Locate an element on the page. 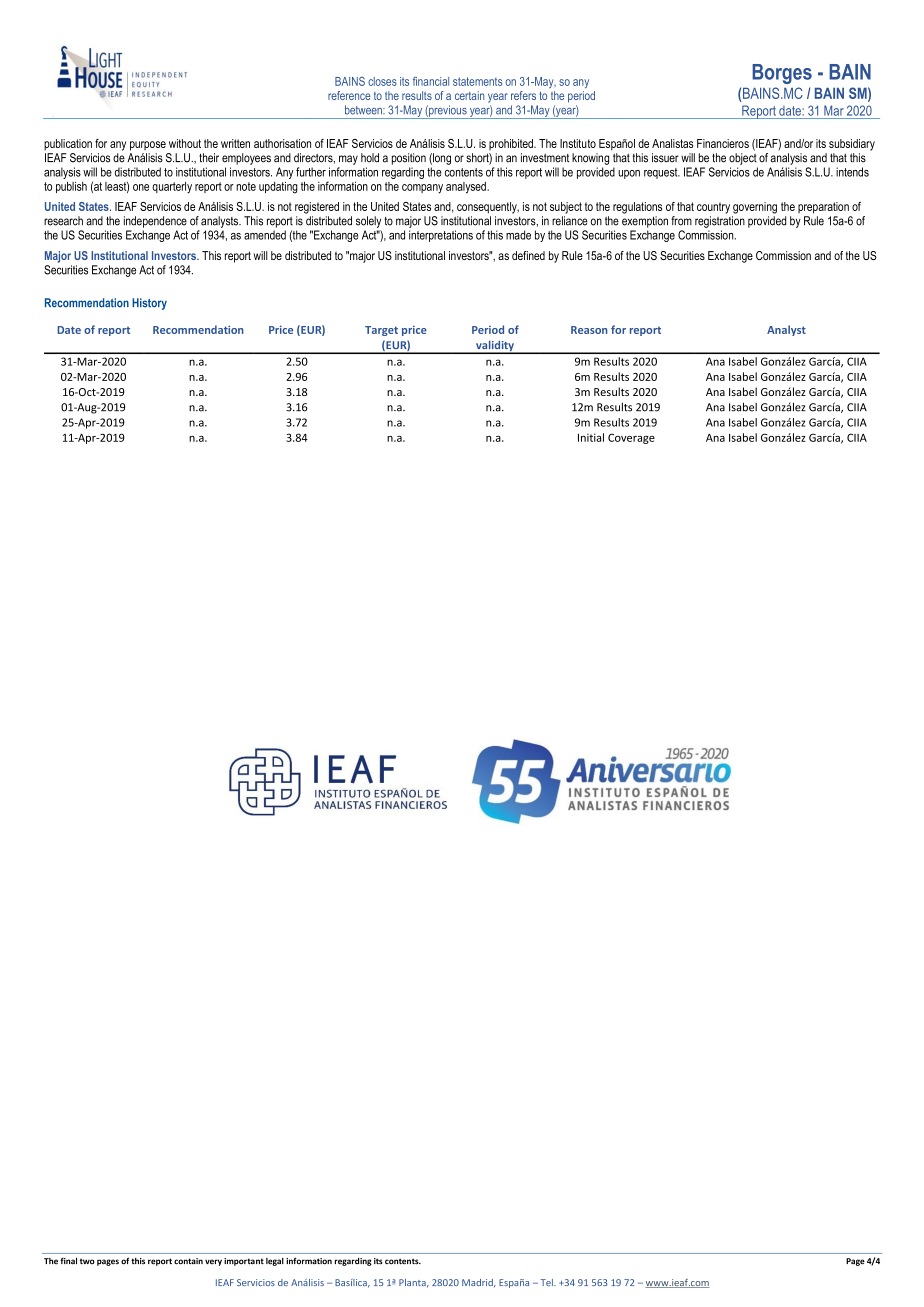  contain is located at coordinates (188, 1261).
